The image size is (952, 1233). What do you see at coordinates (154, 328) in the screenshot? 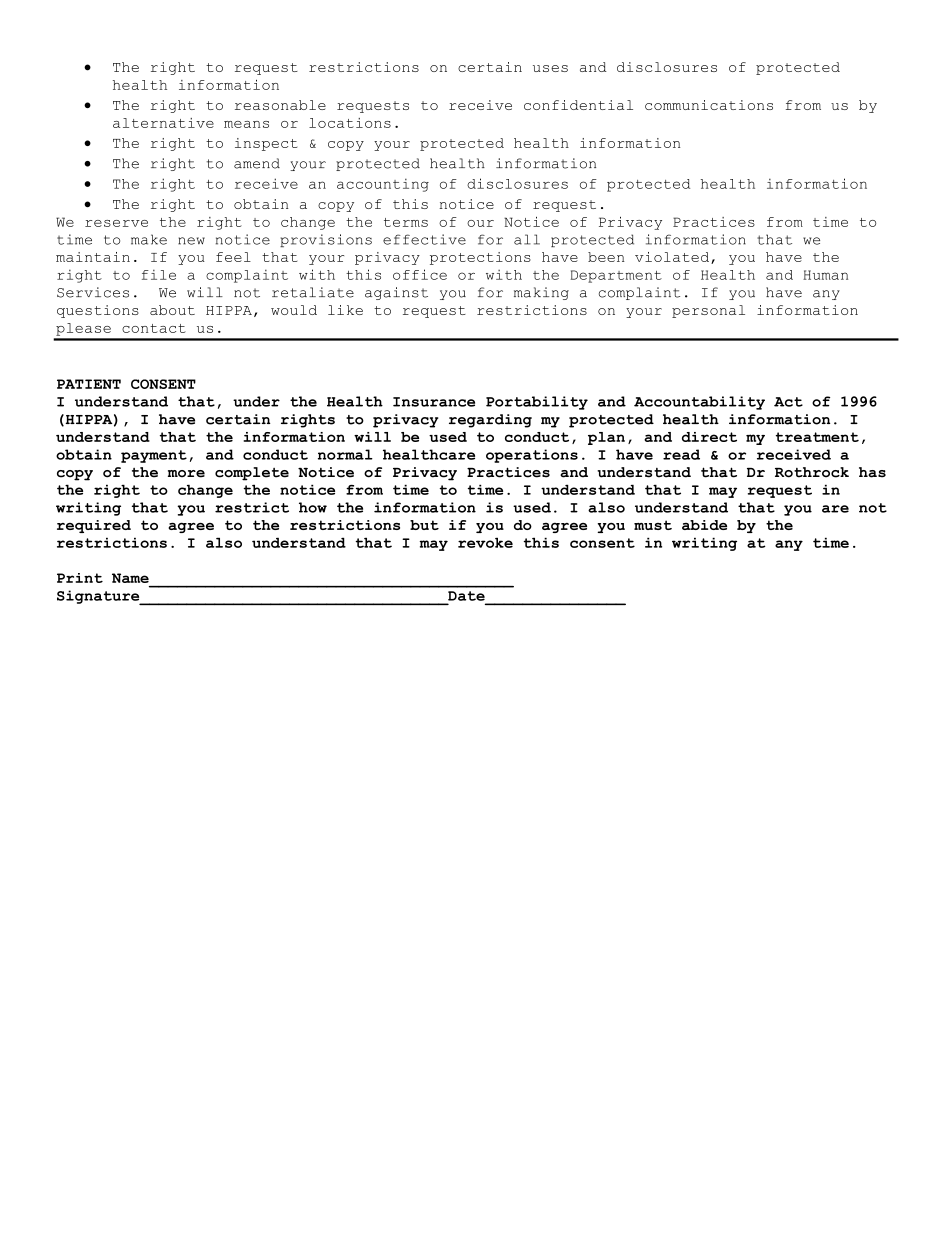
I see `contact` at bounding box center [154, 328].
